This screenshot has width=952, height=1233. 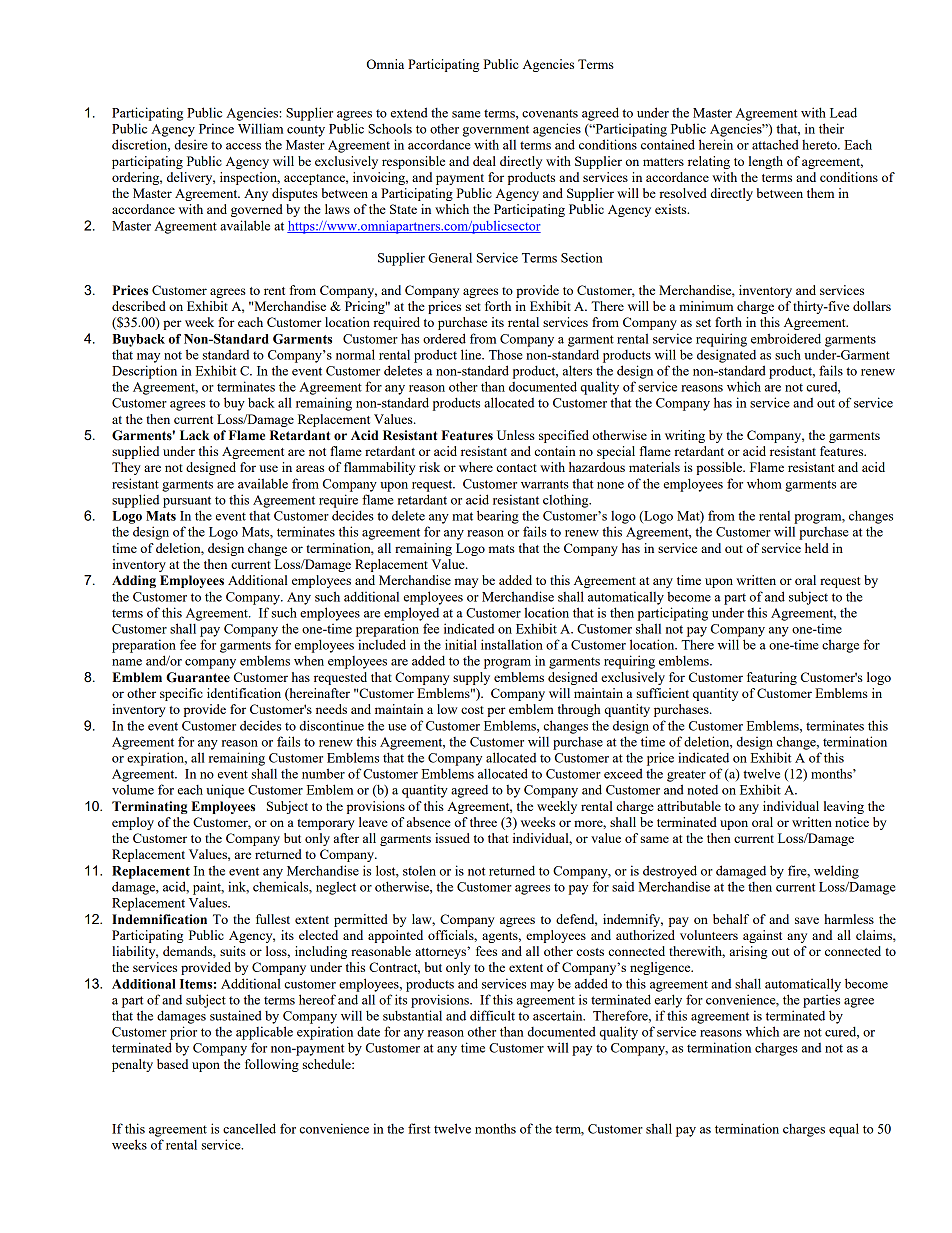 I want to click on save, so click(x=807, y=920).
